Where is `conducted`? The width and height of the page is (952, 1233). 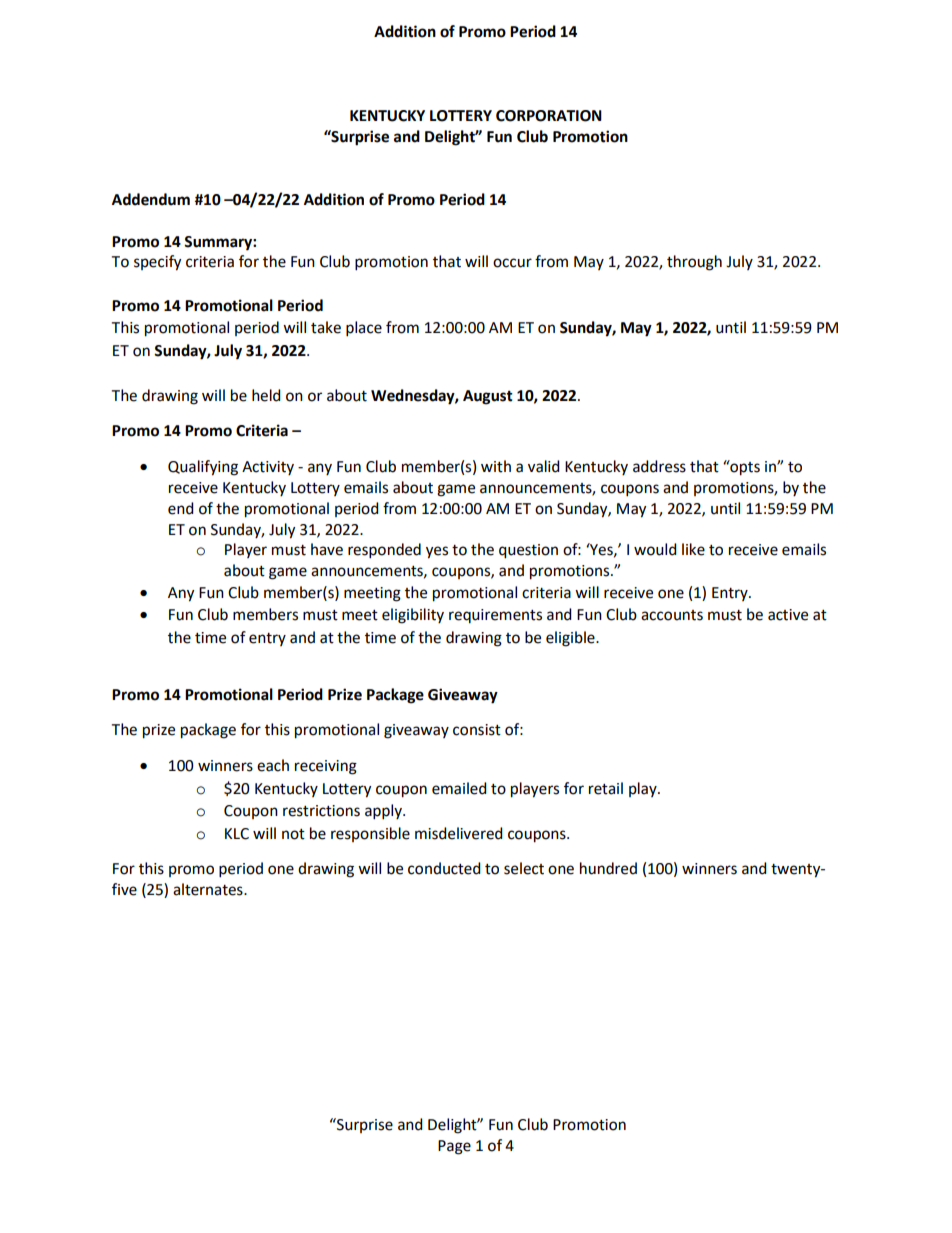
conducted is located at coordinates (444, 868).
